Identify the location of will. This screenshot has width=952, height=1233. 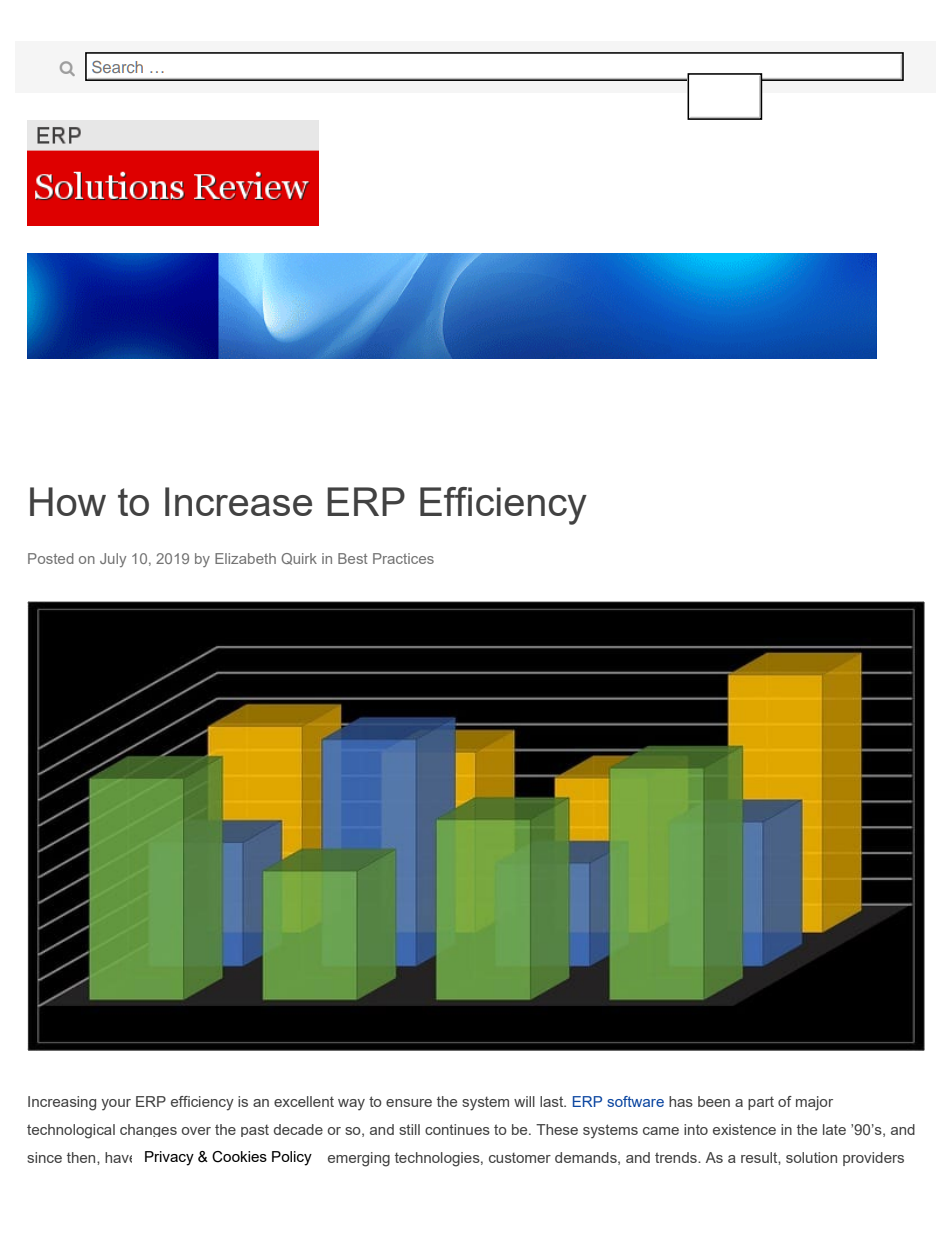
(524, 1101).
